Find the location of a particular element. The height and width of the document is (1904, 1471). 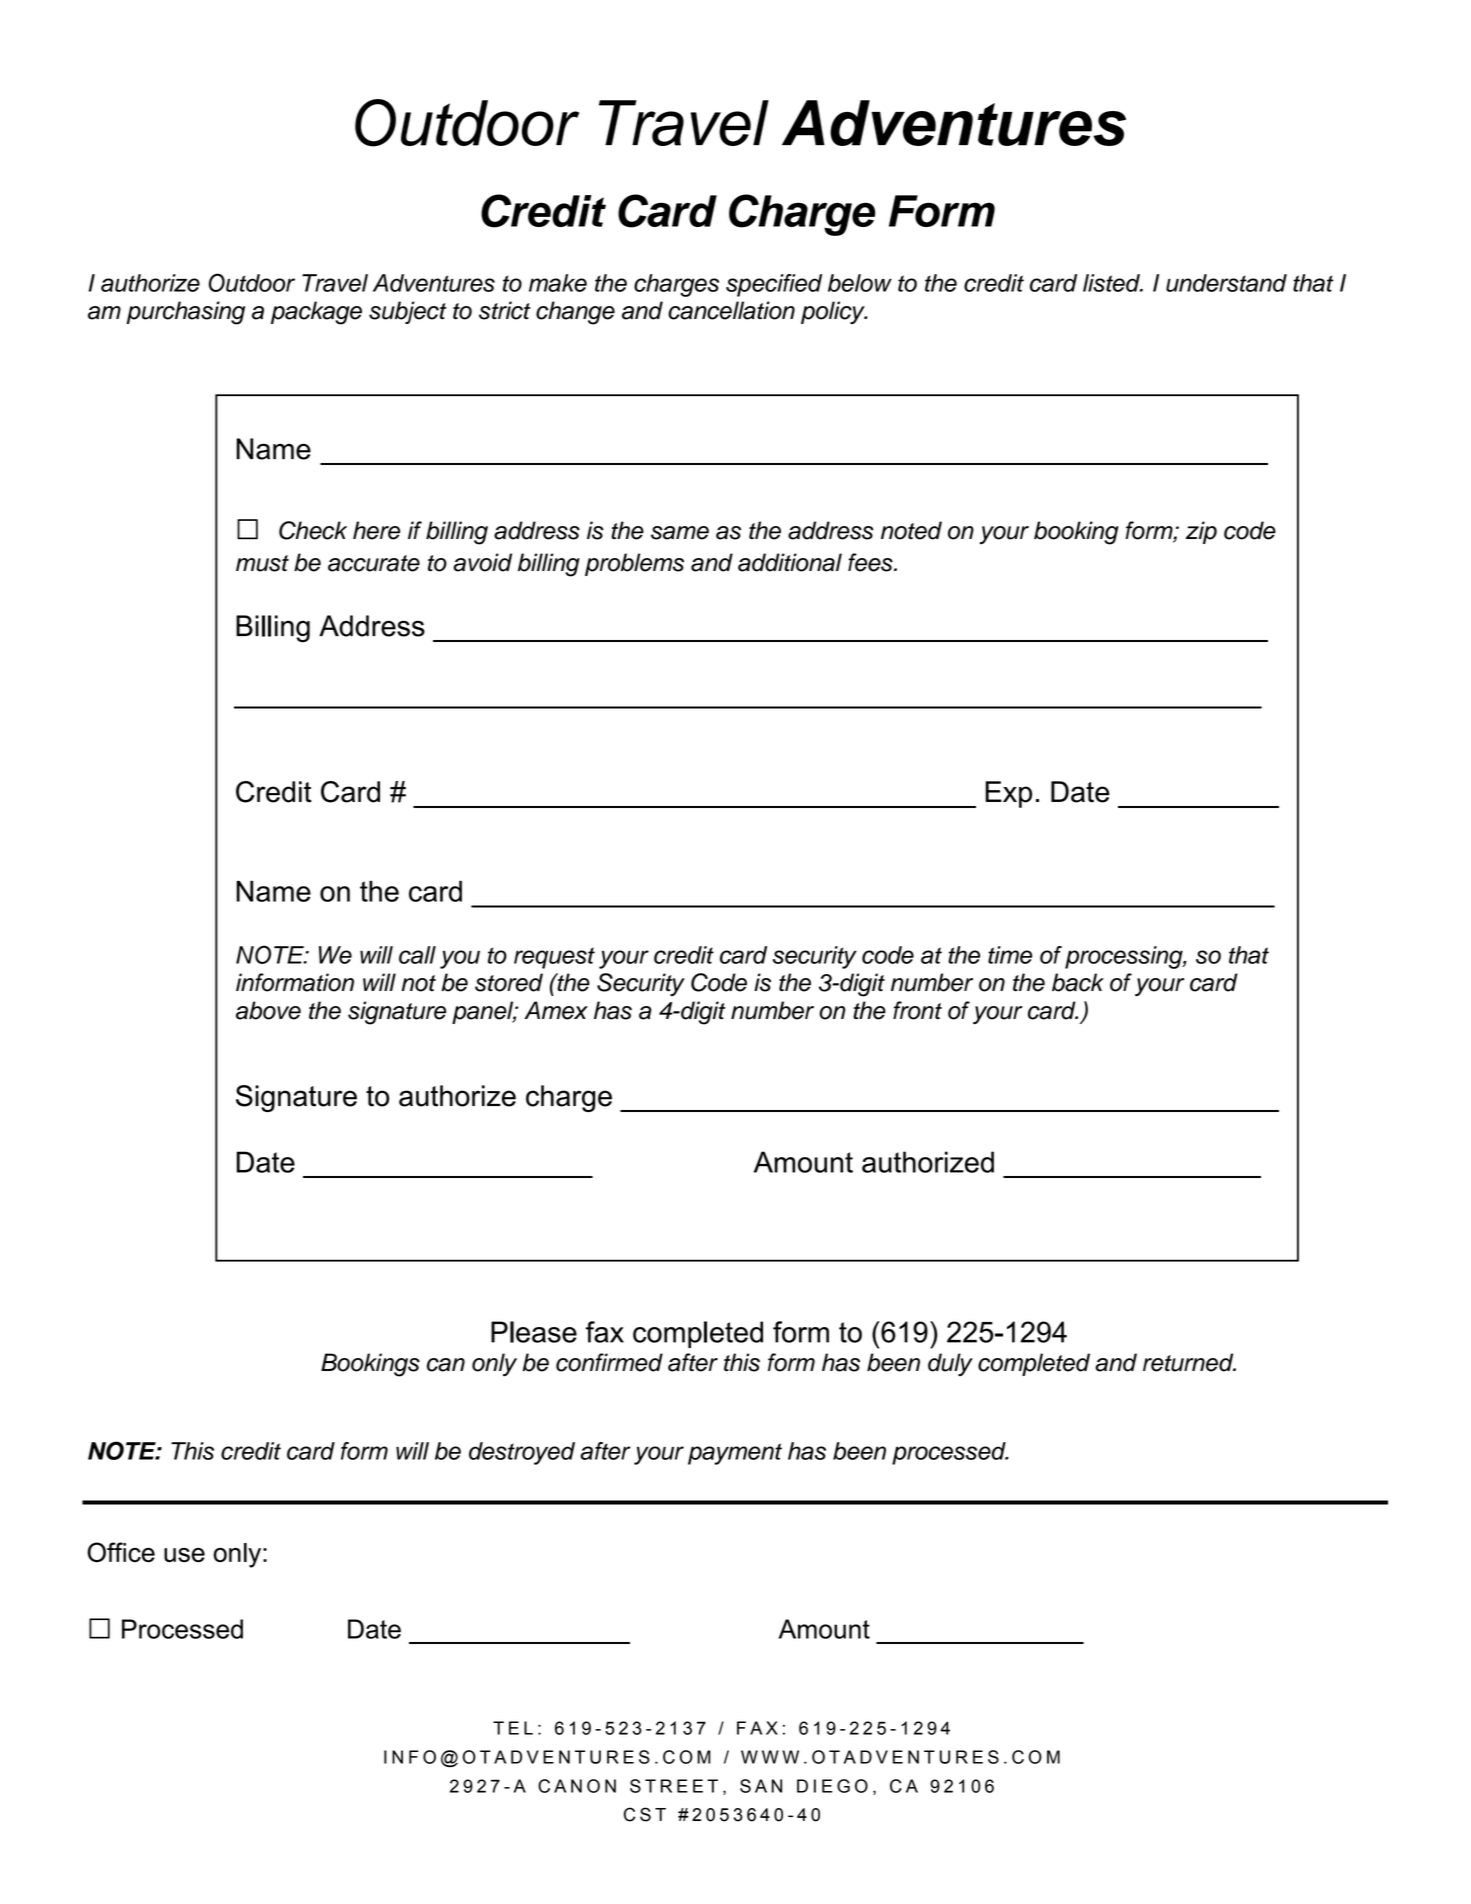

Exp is located at coordinates (1008, 794).
